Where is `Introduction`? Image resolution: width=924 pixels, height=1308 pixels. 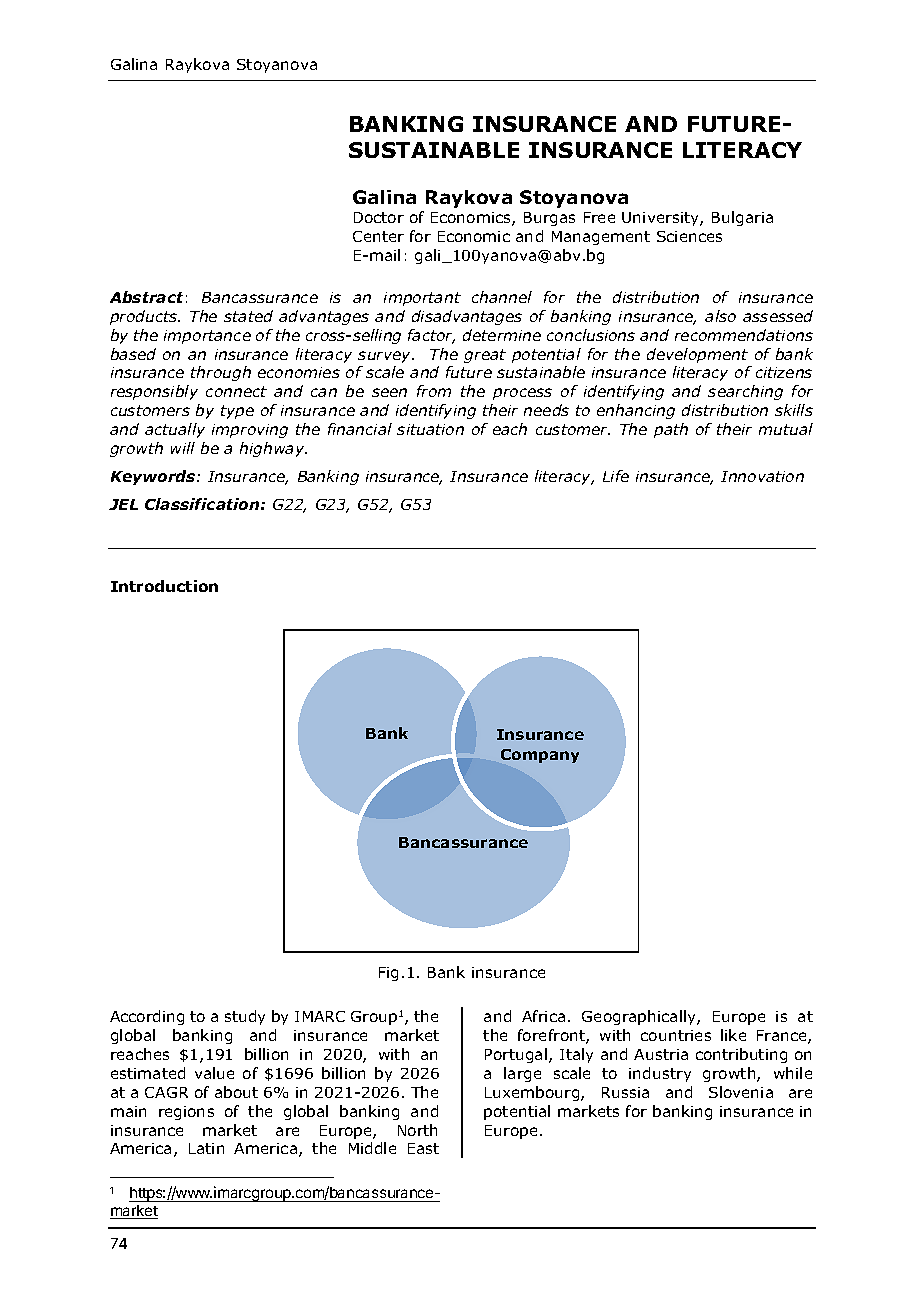 Introduction is located at coordinates (164, 586).
